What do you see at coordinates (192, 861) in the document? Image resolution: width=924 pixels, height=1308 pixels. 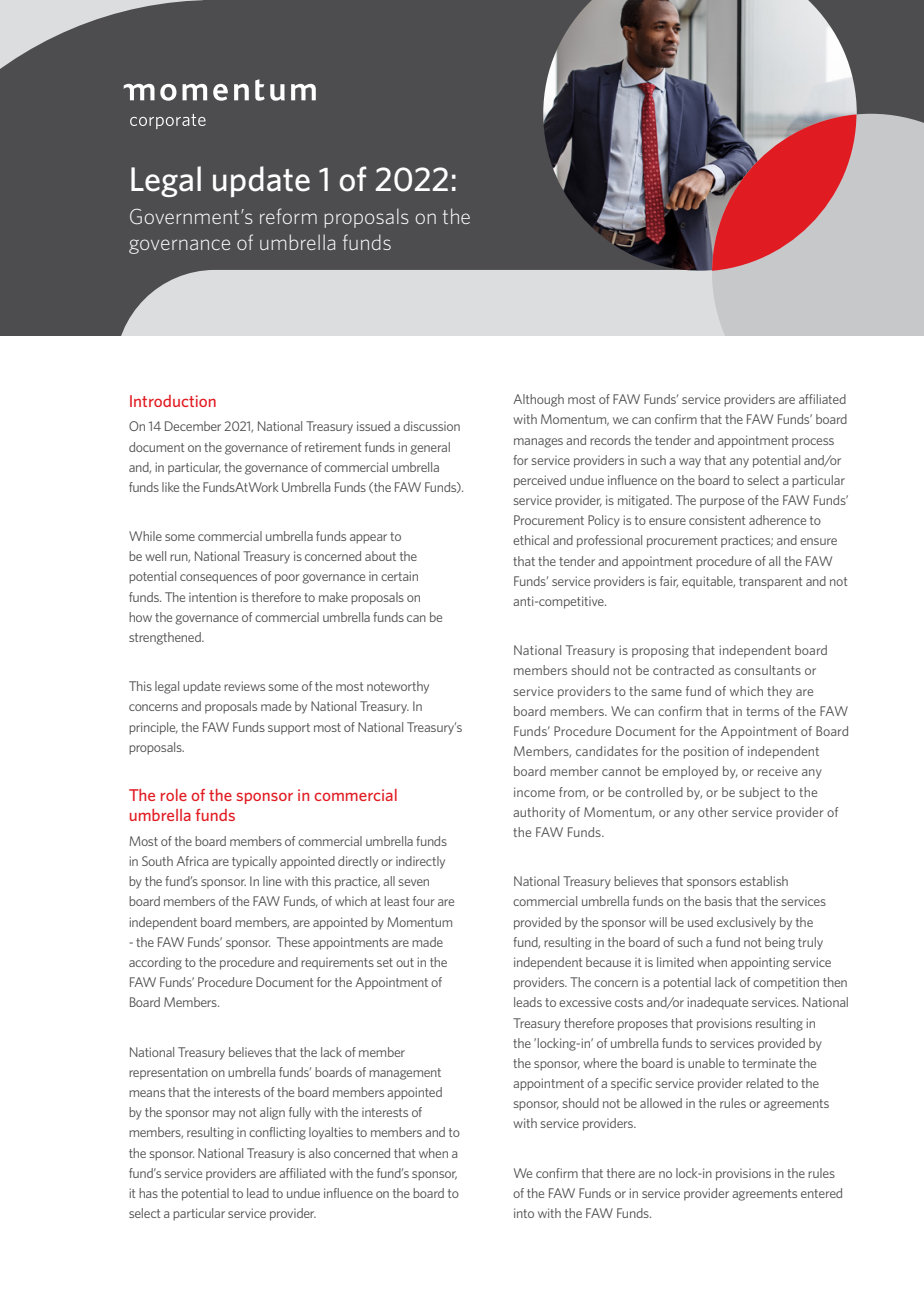 I see `Africa` at bounding box center [192, 861].
